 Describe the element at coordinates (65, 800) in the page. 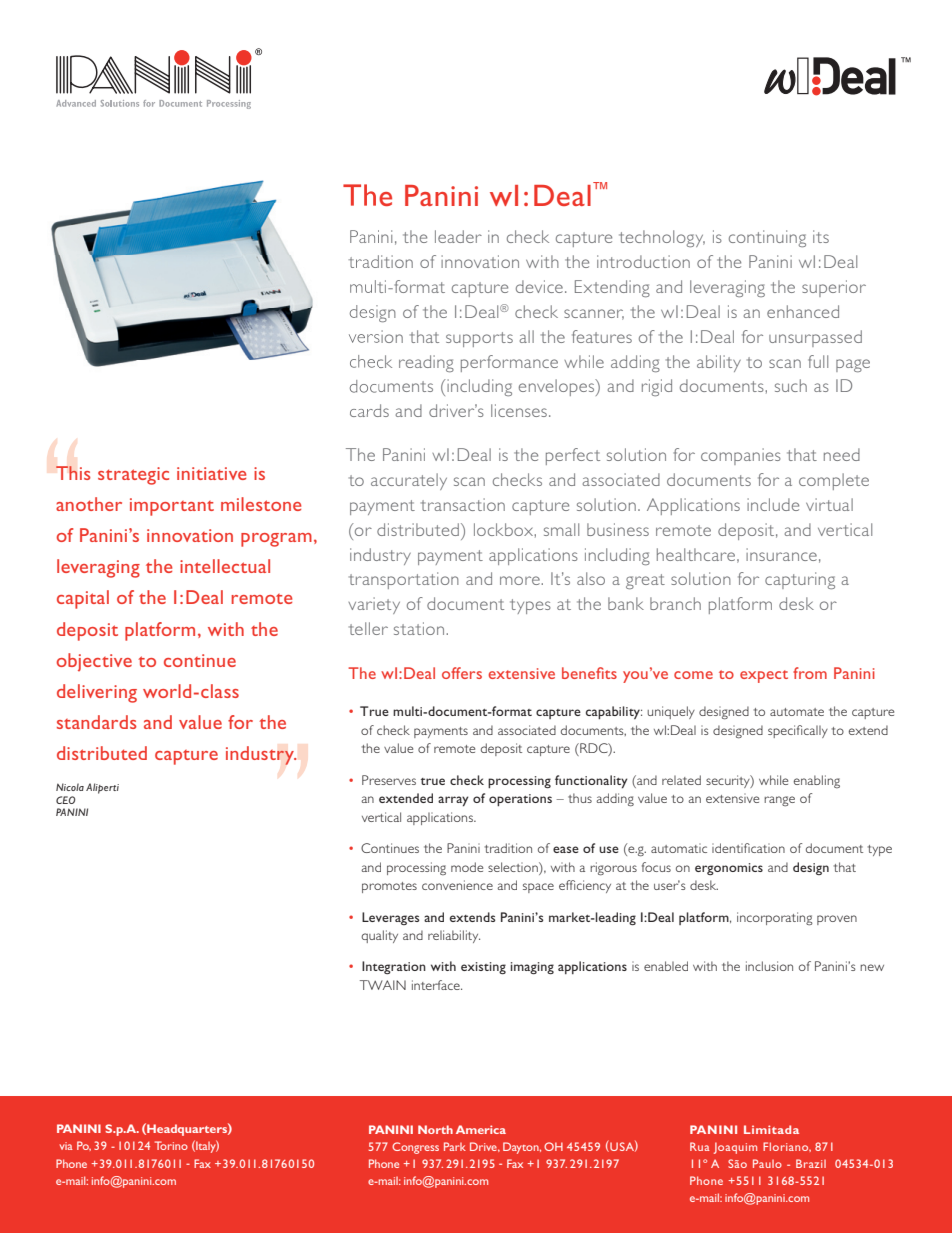

I see `CEO` at that location.
